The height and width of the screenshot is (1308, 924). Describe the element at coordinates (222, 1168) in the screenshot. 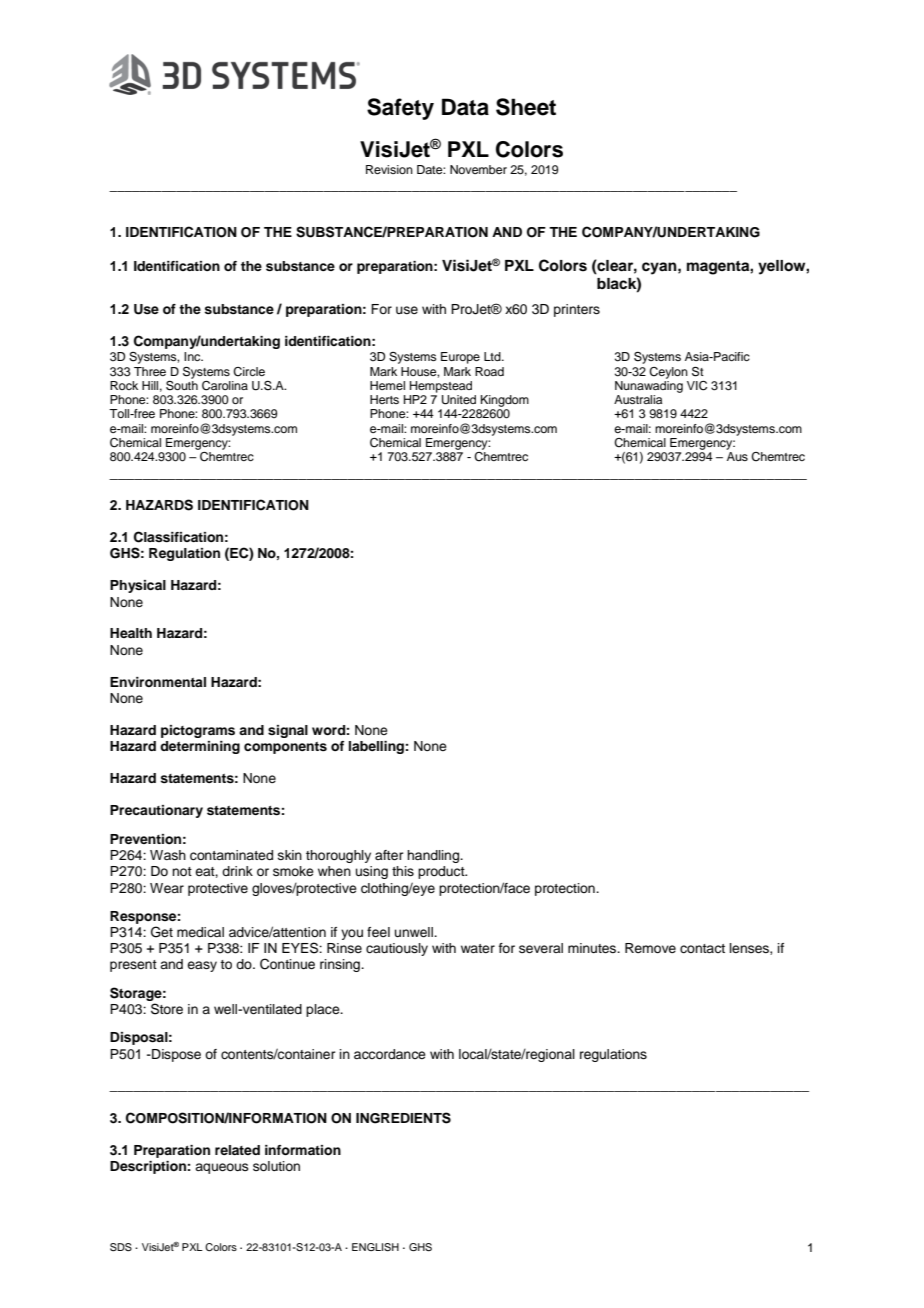

I see `aqueous` at that location.
